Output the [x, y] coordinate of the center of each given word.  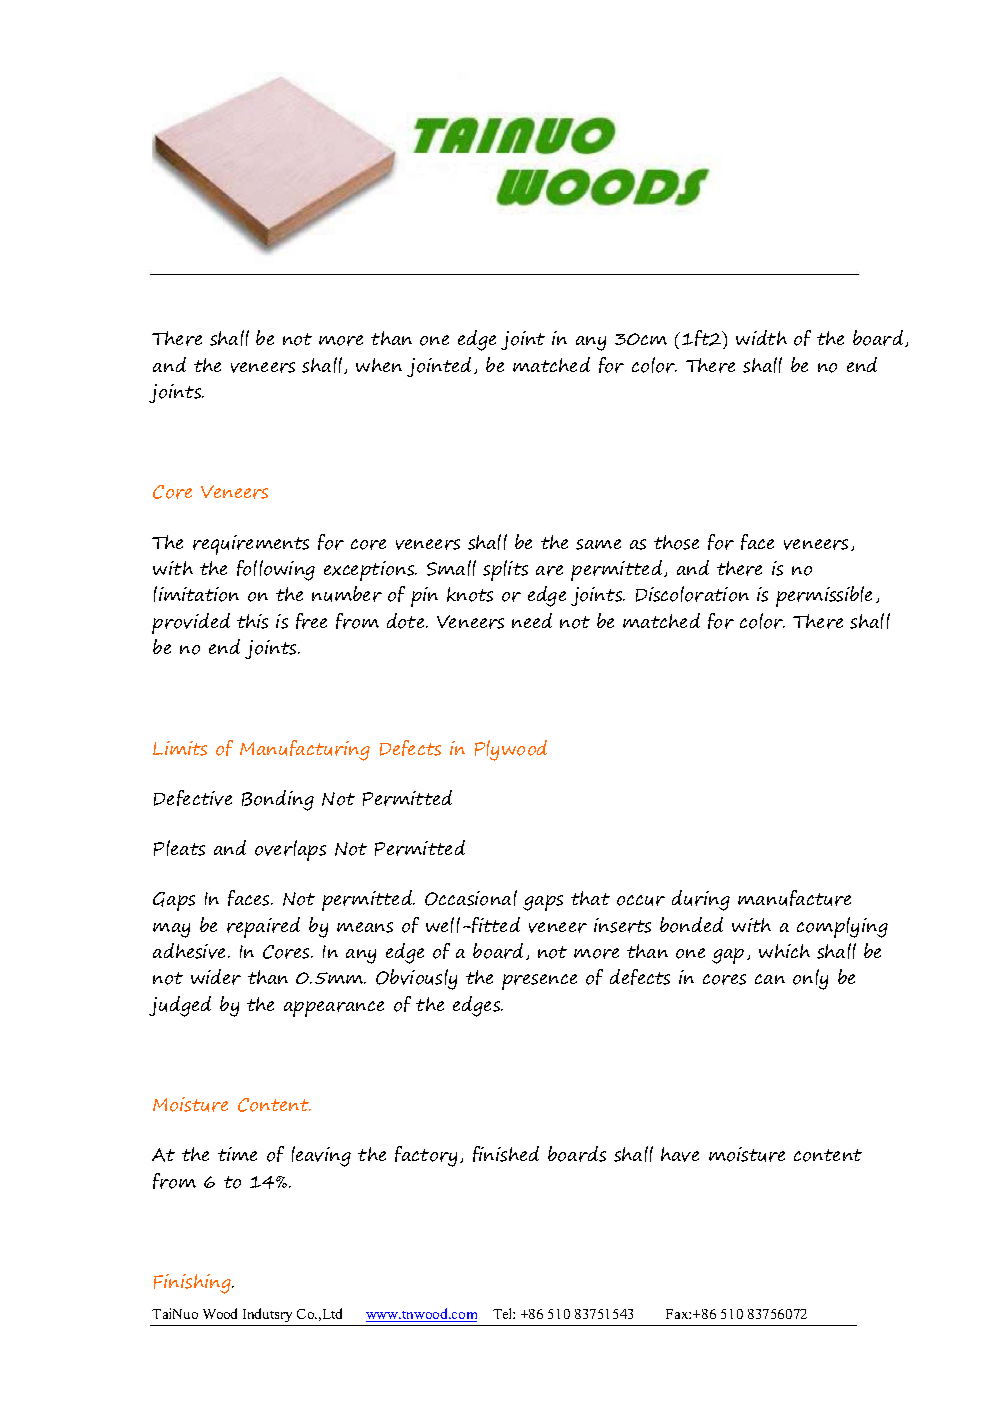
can [770, 979]
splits [505, 570]
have [680, 1154]
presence [539, 982]
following [276, 570]
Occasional [471, 898]
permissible [824, 596]
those [676, 542]
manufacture [794, 898]
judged [180, 1006]
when [379, 365]
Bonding [278, 800]
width [761, 337]
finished [506, 1154]
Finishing [193, 1284]
